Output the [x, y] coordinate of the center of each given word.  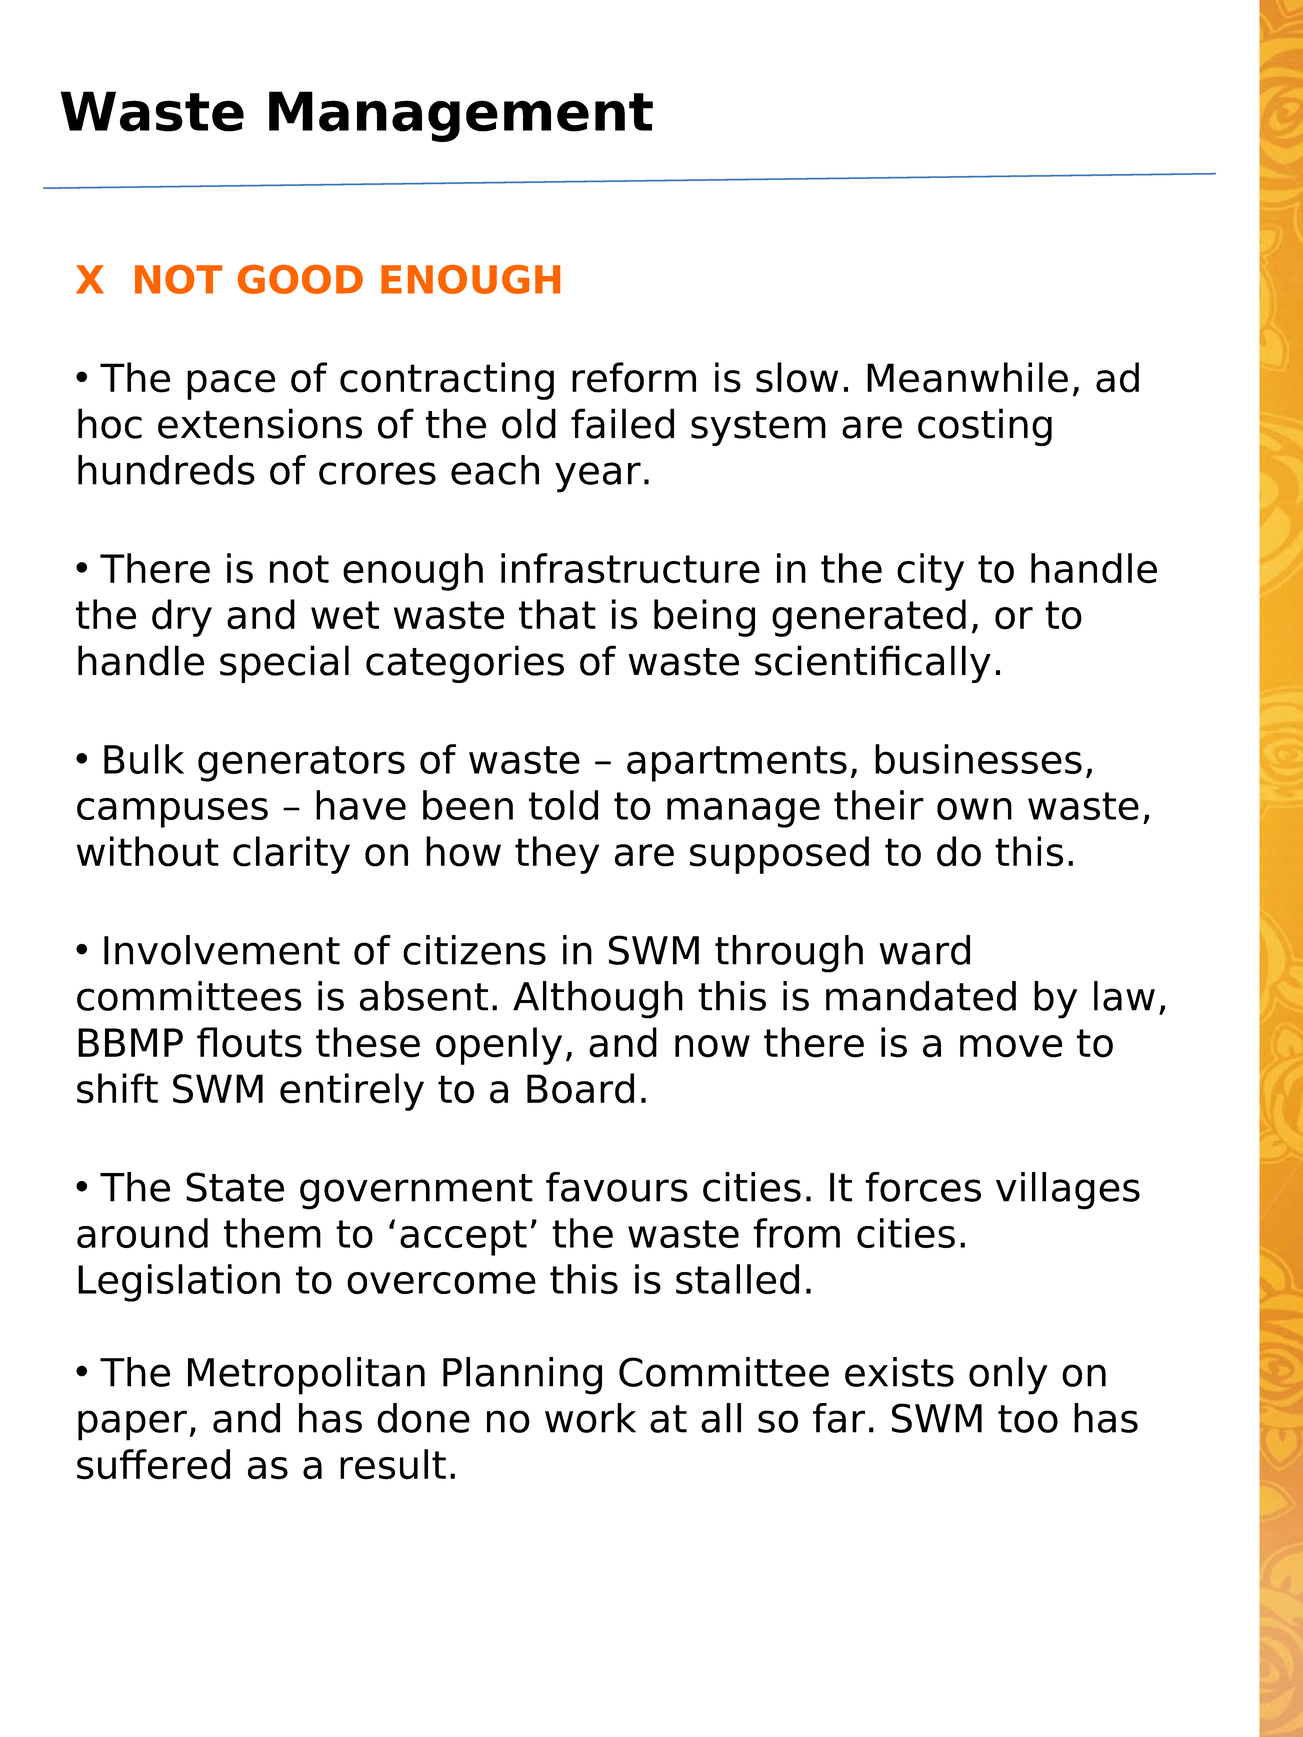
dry [182, 618]
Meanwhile [967, 377]
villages [1068, 1191]
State [235, 1187]
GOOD [300, 279]
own [974, 809]
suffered [153, 1464]
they [557, 855]
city [930, 572]
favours [617, 1187]
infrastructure [630, 568]
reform [634, 377]
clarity [291, 855]
